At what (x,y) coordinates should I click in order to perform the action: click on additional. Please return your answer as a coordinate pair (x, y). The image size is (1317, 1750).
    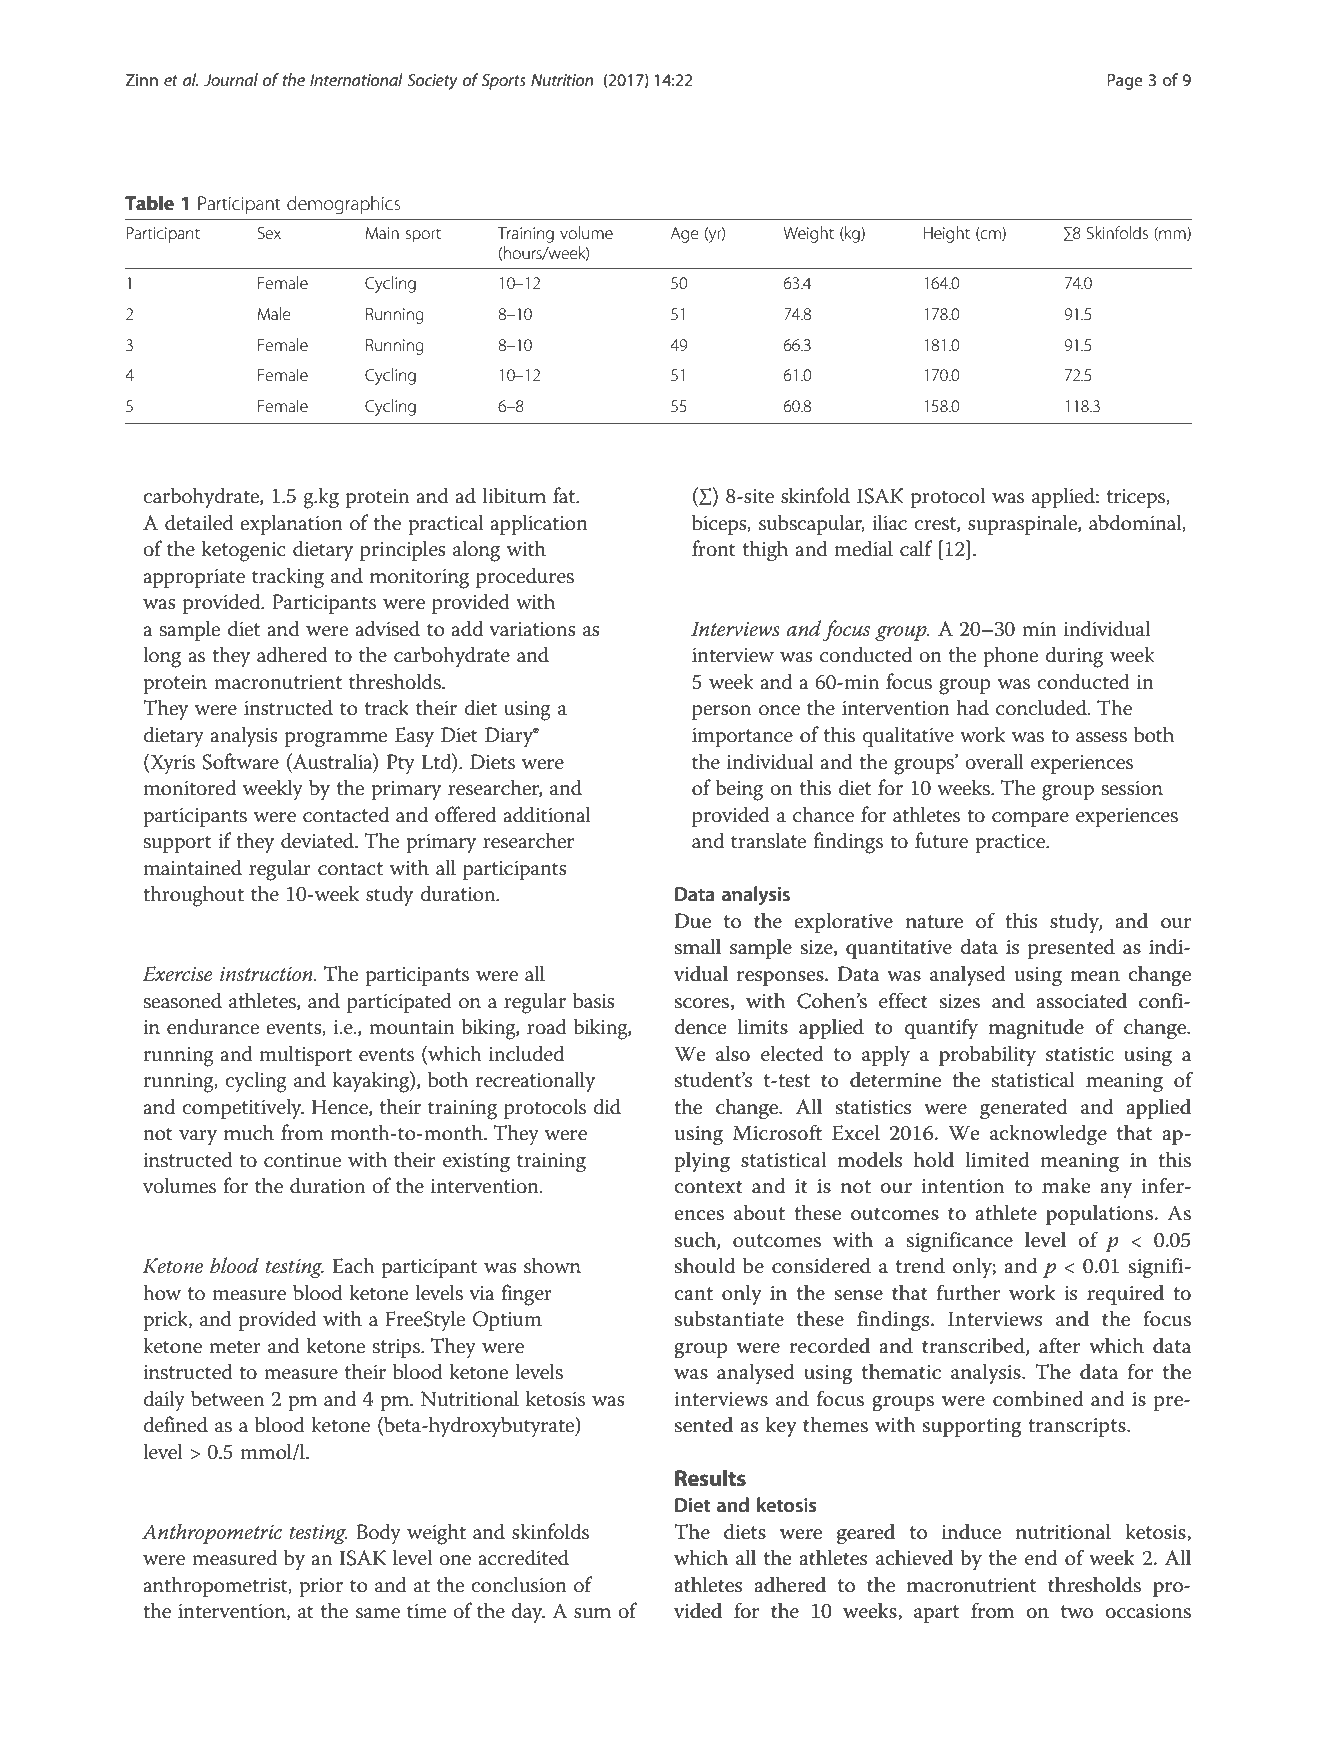
    Looking at the image, I should click on (547, 814).
